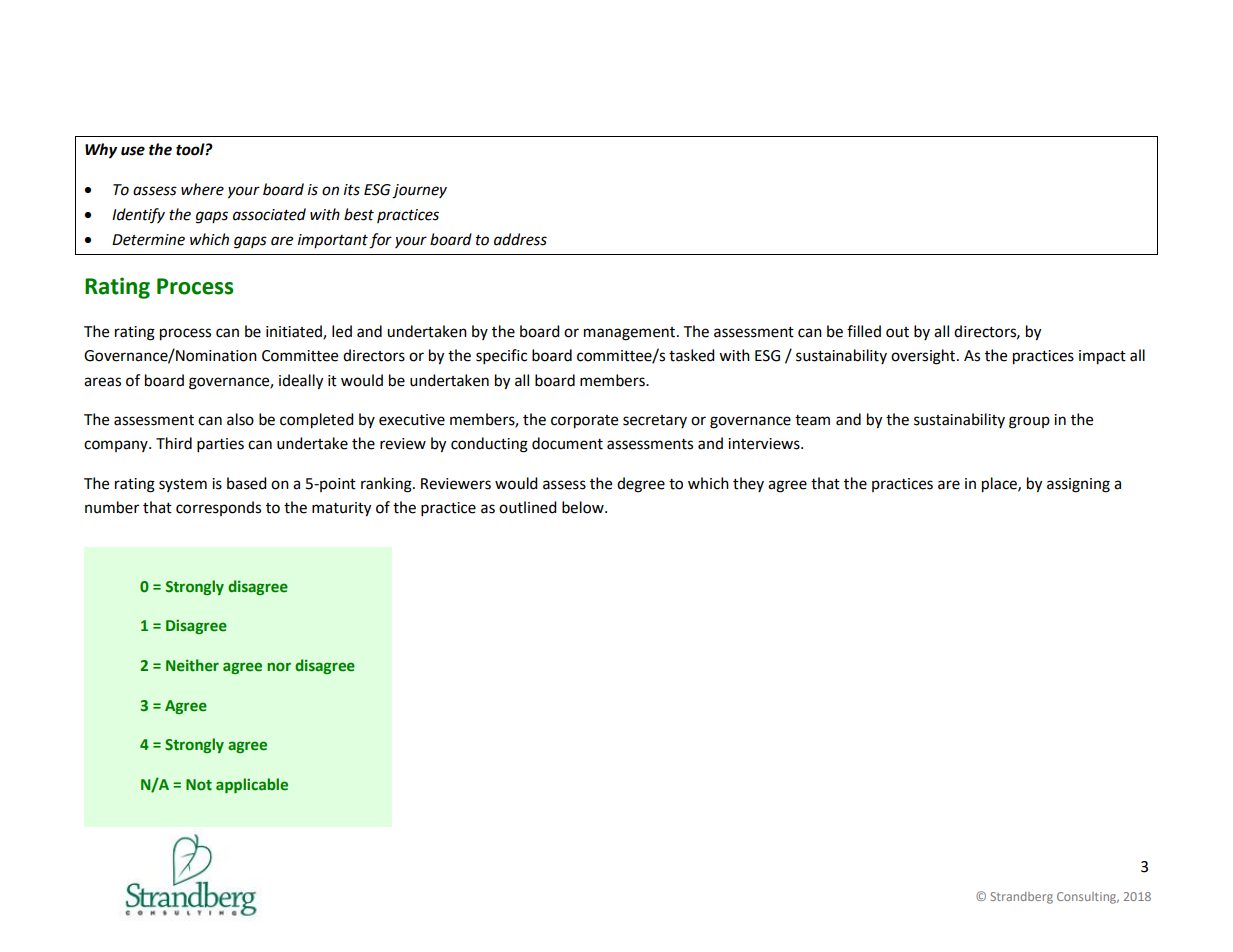 This screenshot has height=952, width=1233. I want to click on Neither, so click(192, 665).
